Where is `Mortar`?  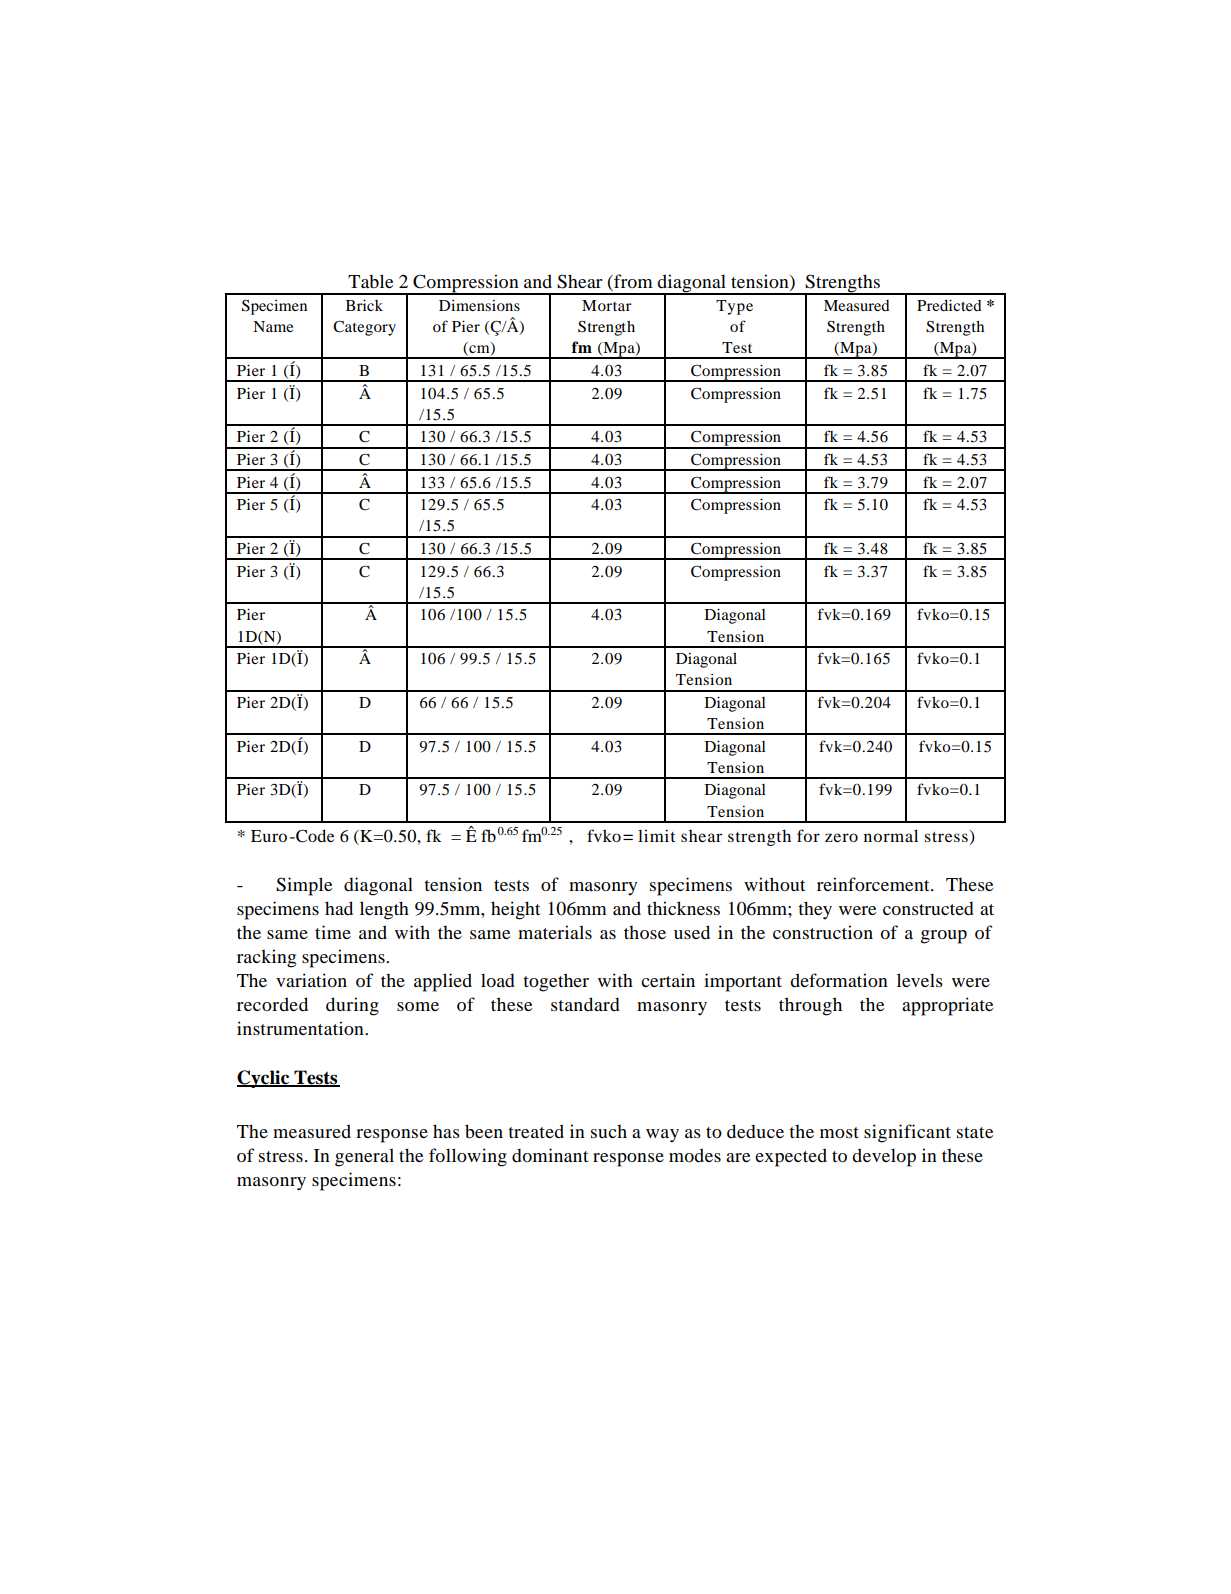 Mortar is located at coordinates (607, 305).
